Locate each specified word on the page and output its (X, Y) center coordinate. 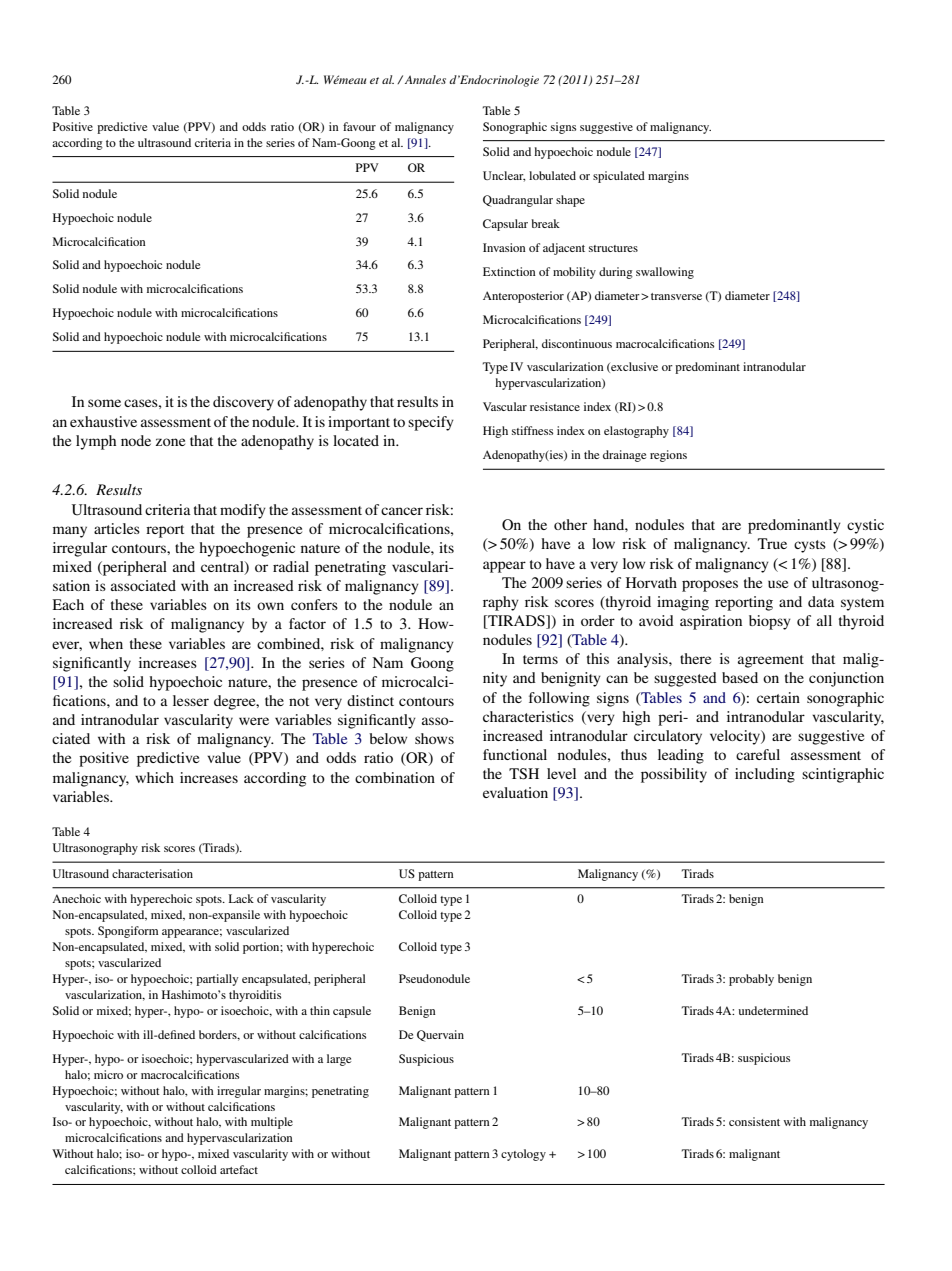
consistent (754, 1121)
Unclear (504, 176)
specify (431, 423)
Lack (241, 898)
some (104, 403)
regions (668, 456)
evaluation (515, 792)
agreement (771, 661)
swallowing (665, 273)
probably (751, 980)
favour (359, 126)
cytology (523, 1155)
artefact (239, 1169)
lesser (191, 700)
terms (540, 659)
